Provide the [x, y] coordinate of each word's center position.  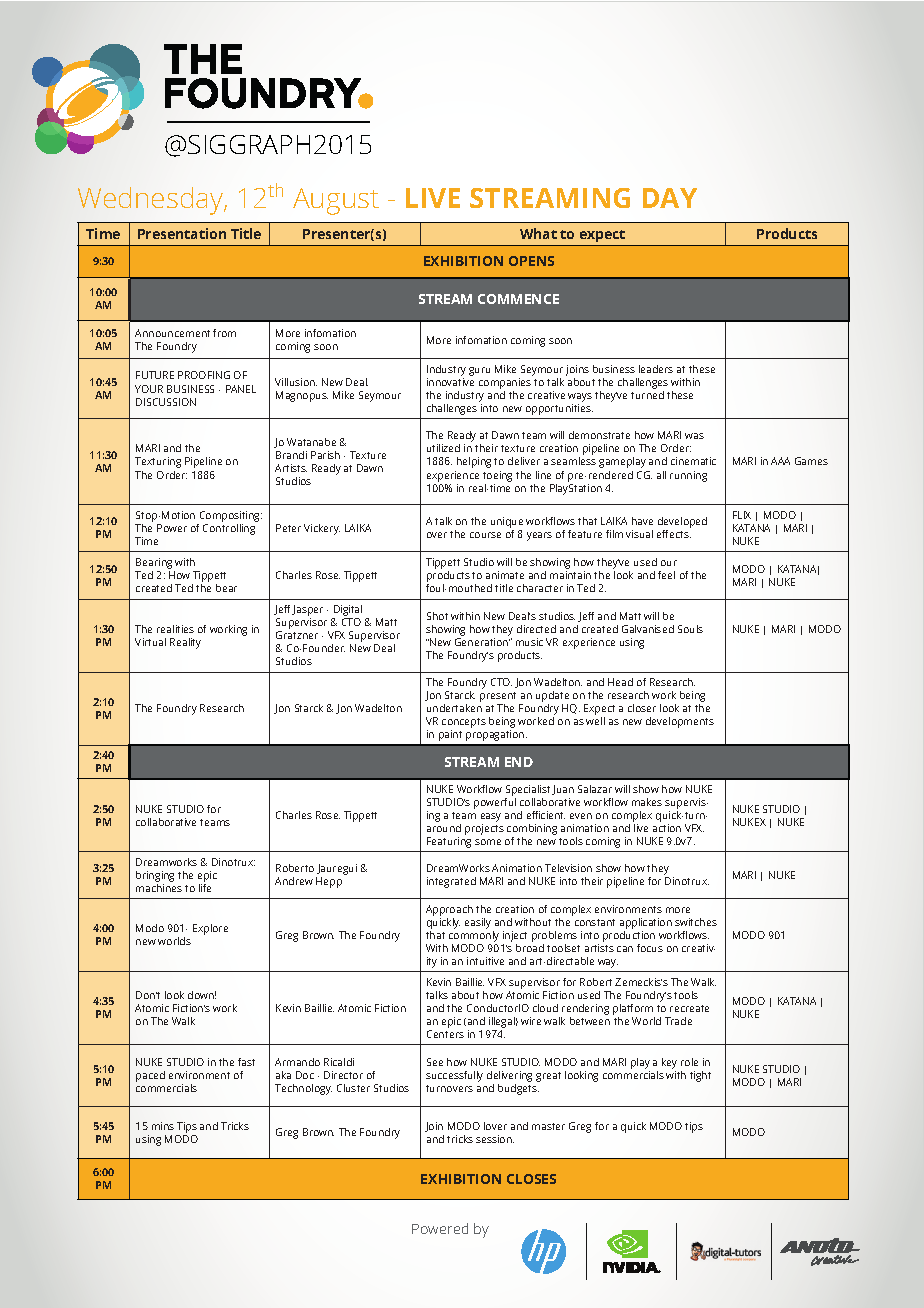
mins [163, 1126]
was [694, 436]
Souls [690, 629]
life [205, 888]
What [538, 233]
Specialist [527, 792]
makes [647, 802]
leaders [656, 369]
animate [505, 575]
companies [505, 385]
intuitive [485, 961]
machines [159, 888]
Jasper [307, 612]
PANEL [241, 389]
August [336, 201]
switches [696, 922]
